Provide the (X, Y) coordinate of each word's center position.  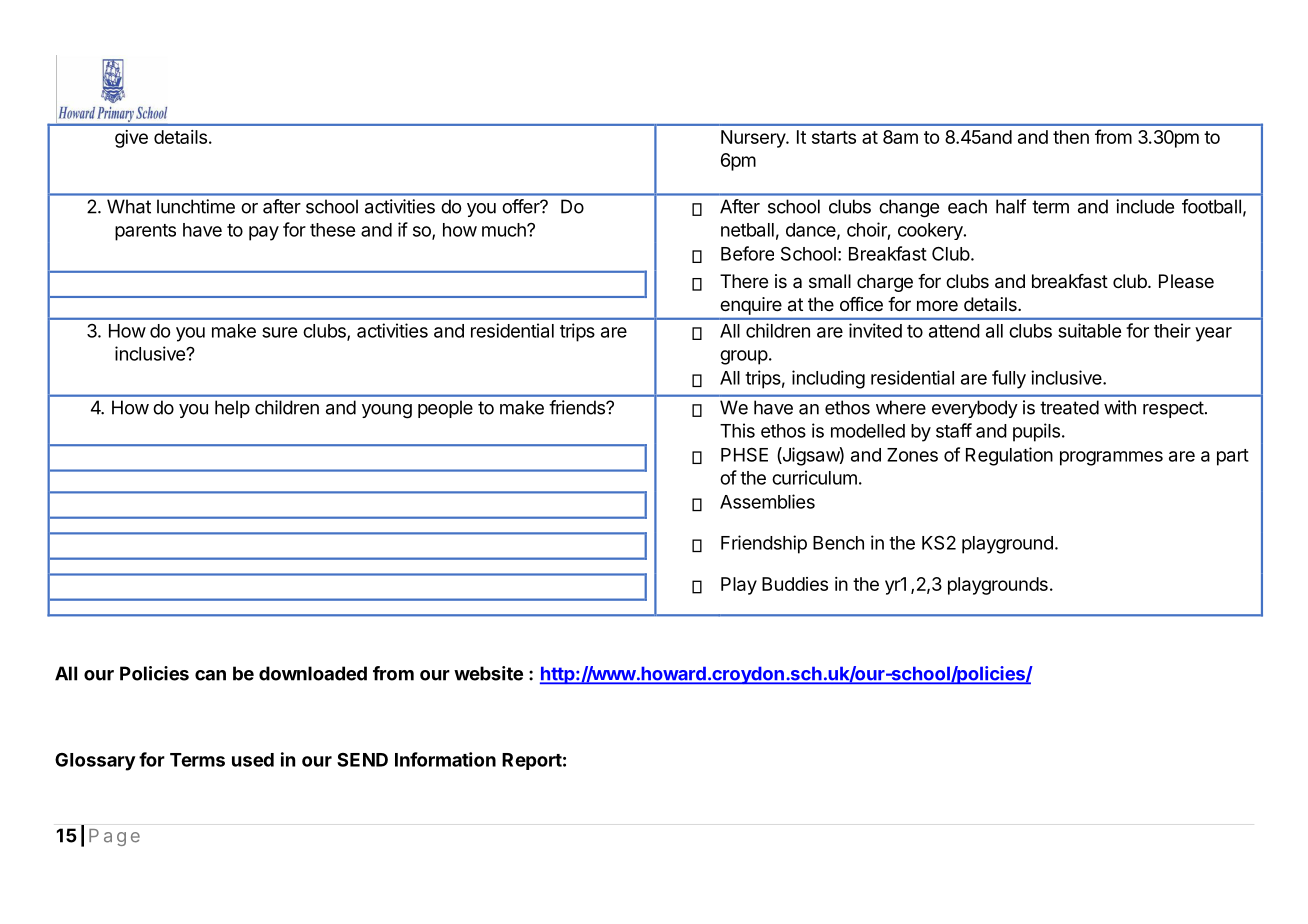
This (737, 430)
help (232, 409)
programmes (1111, 458)
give (131, 139)
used (253, 760)
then (1071, 137)
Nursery (754, 139)
